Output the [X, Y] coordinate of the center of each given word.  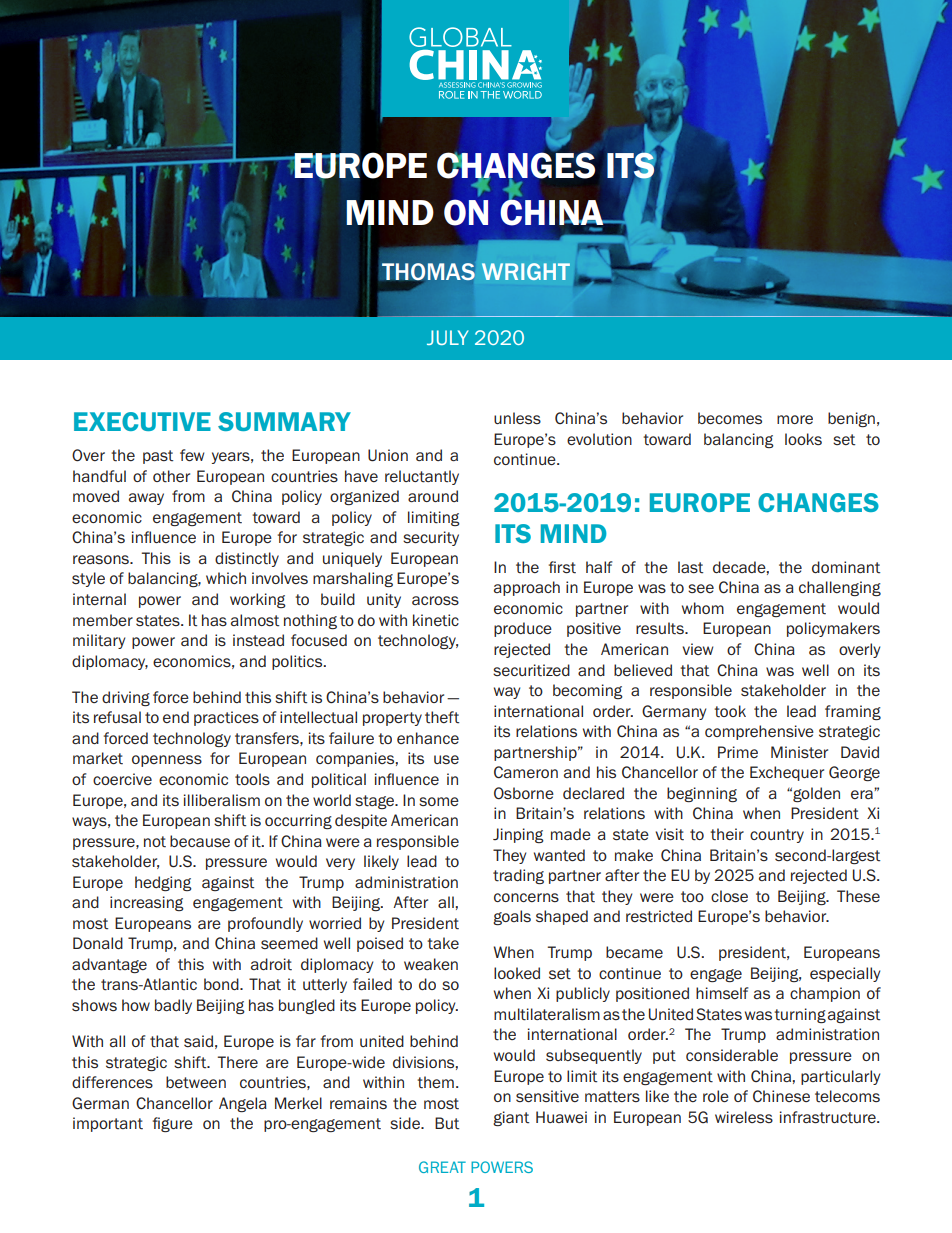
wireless [744, 1117]
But [447, 1123]
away [146, 499]
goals [512, 917]
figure [173, 1124]
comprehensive [759, 732]
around [433, 496]
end [176, 717]
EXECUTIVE [142, 421]
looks [803, 439]
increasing [147, 903]
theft [442, 717]
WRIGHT [526, 271]
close [729, 896]
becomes [730, 418]
